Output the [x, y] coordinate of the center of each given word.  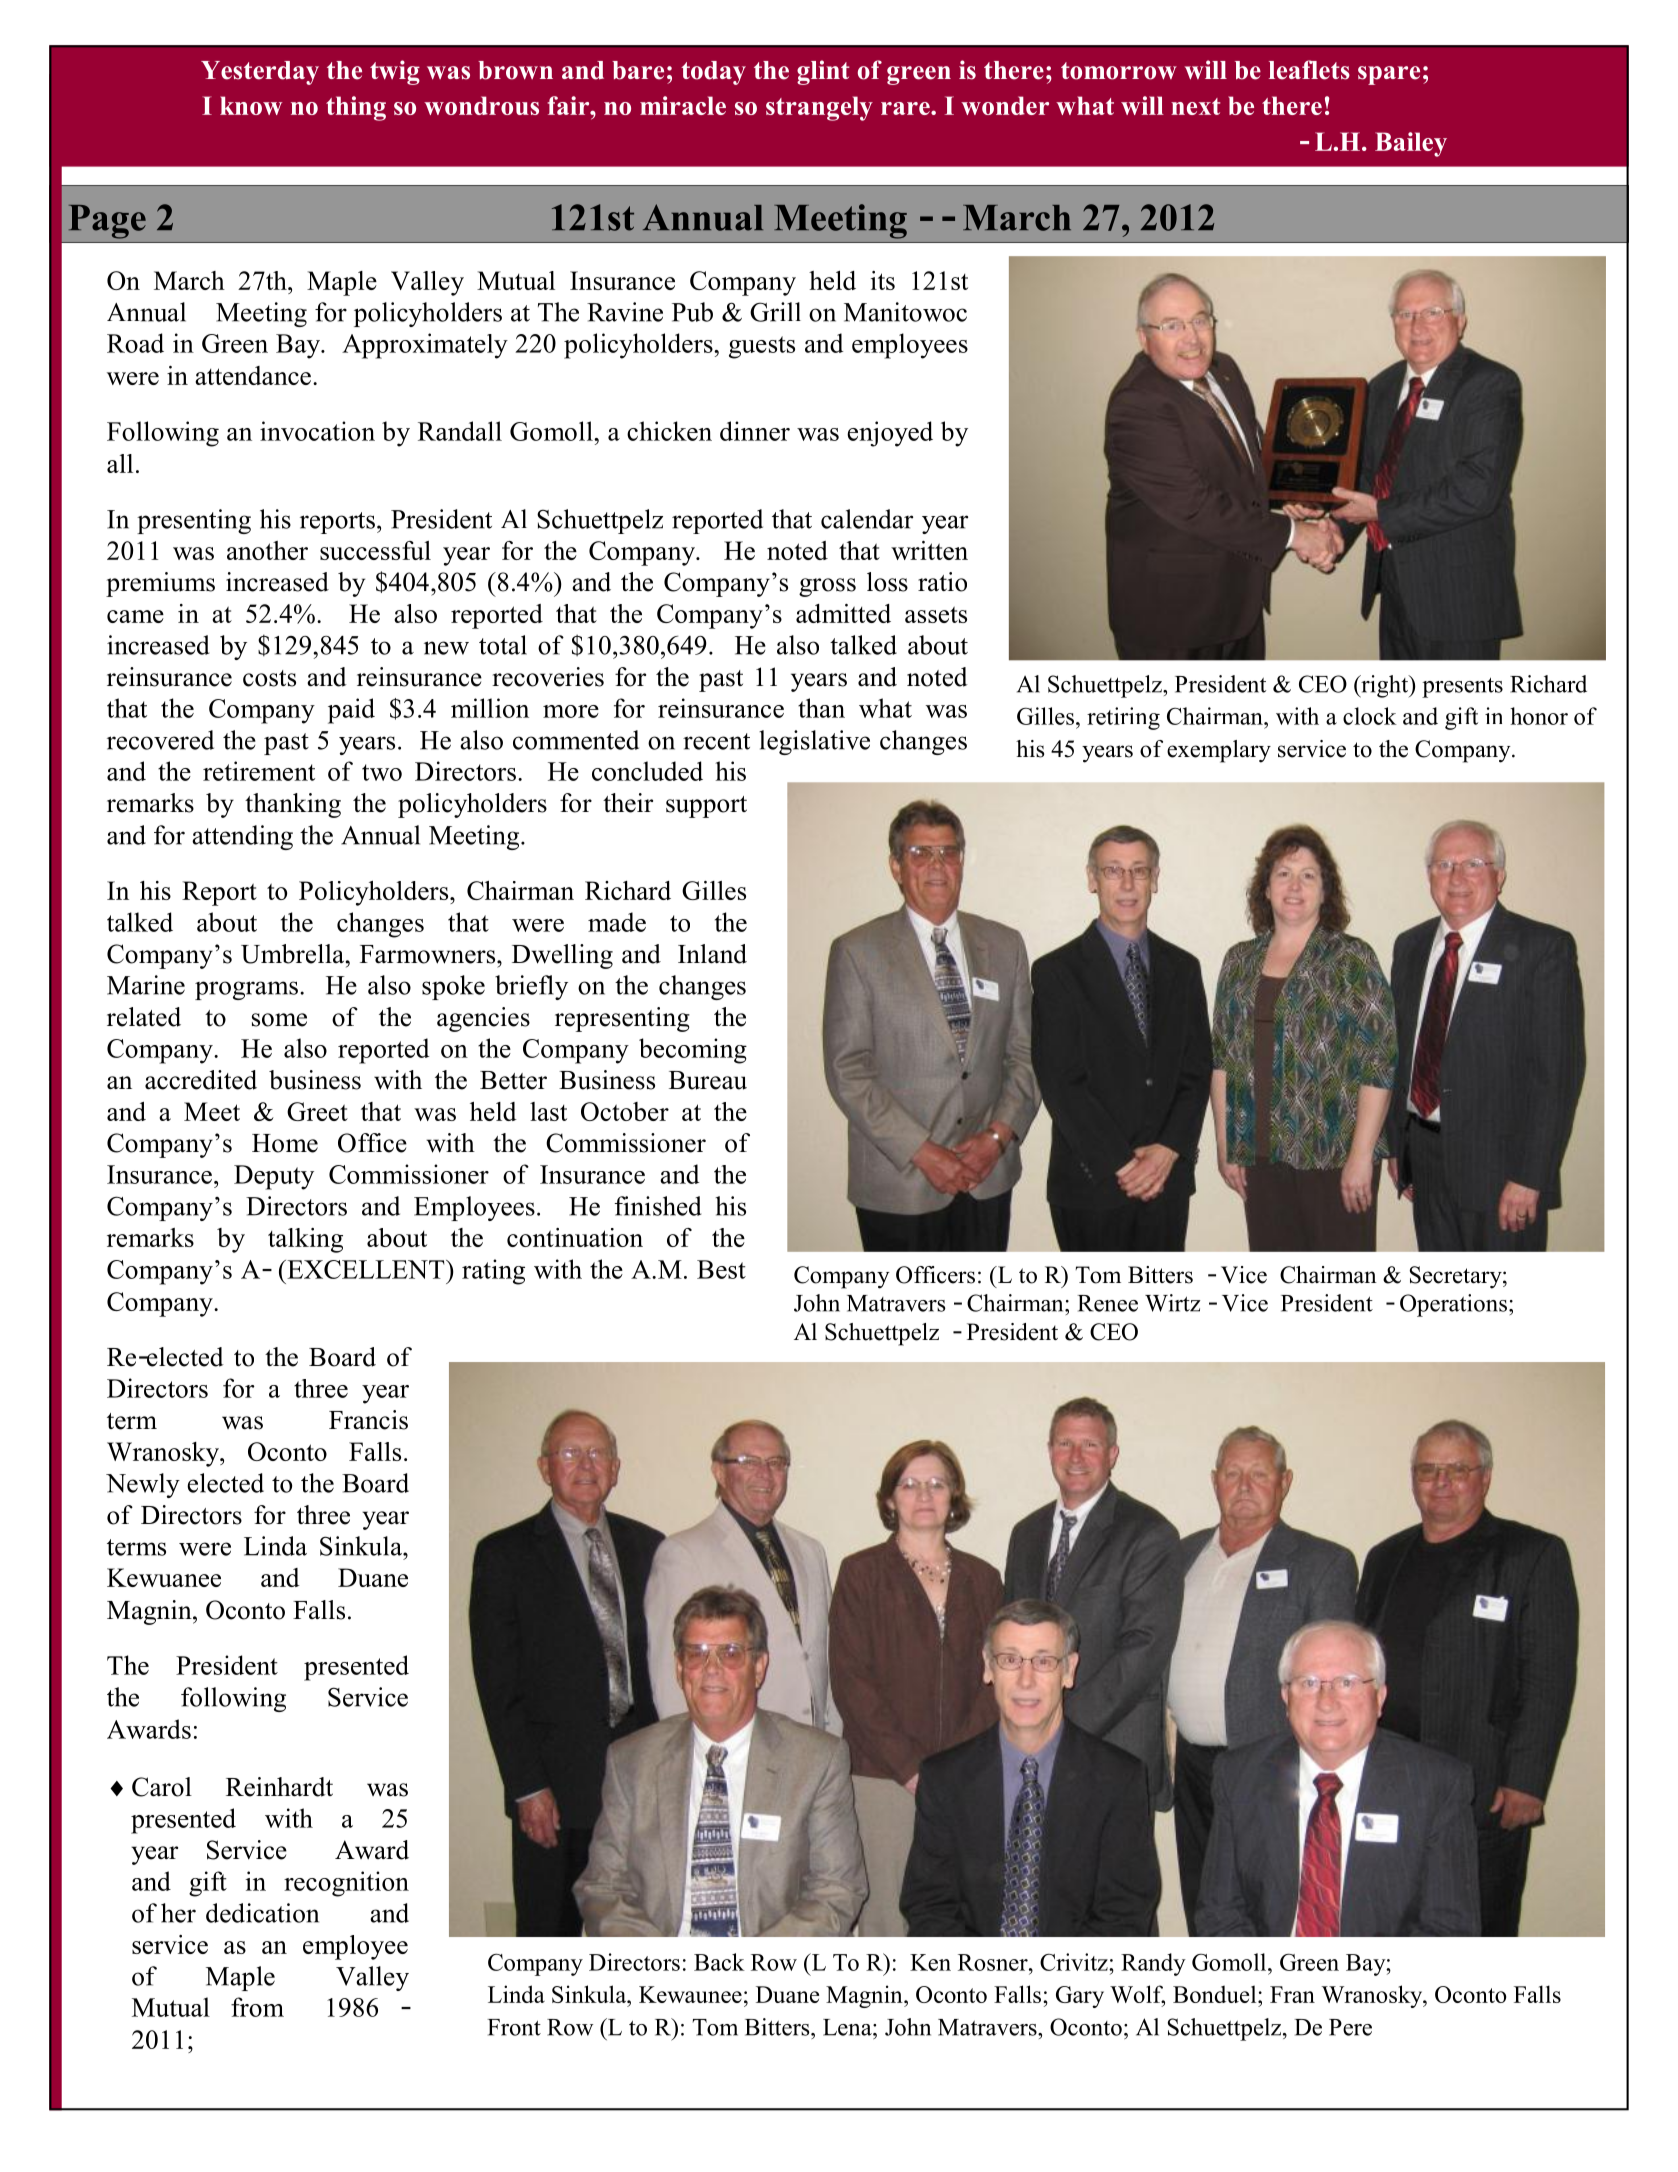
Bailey [1411, 144]
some [279, 1020]
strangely [819, 108]
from [257, 2007]
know [251, 105]
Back [719, 1962]
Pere [1350, 2027]
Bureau [708, 1080]
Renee [1107, 1303]
